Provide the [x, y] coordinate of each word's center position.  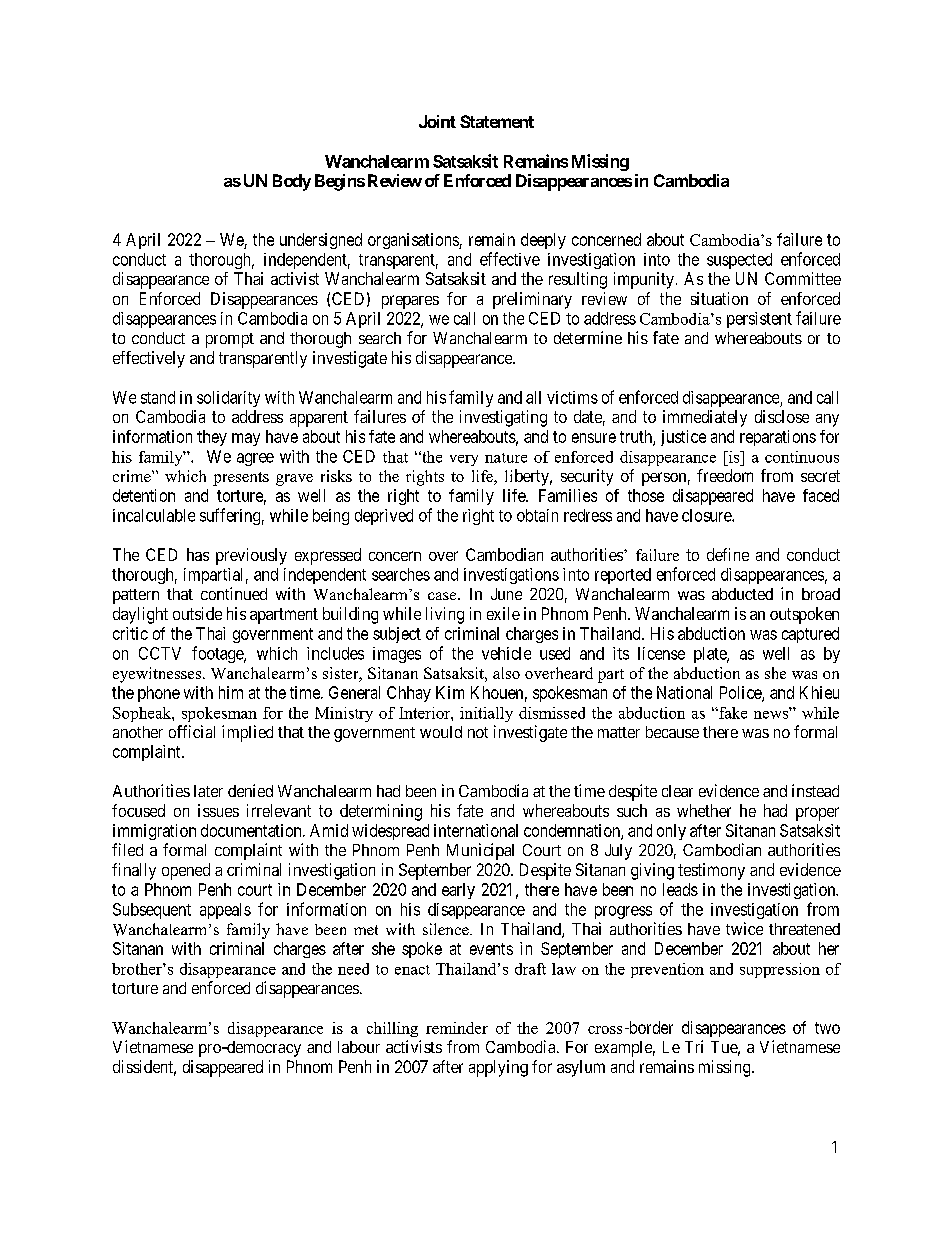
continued [234, 593]
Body [292, 182]
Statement [497, 121]
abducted [742, 594]
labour [359, 1047]
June [506, 594]
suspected [739, 261]
